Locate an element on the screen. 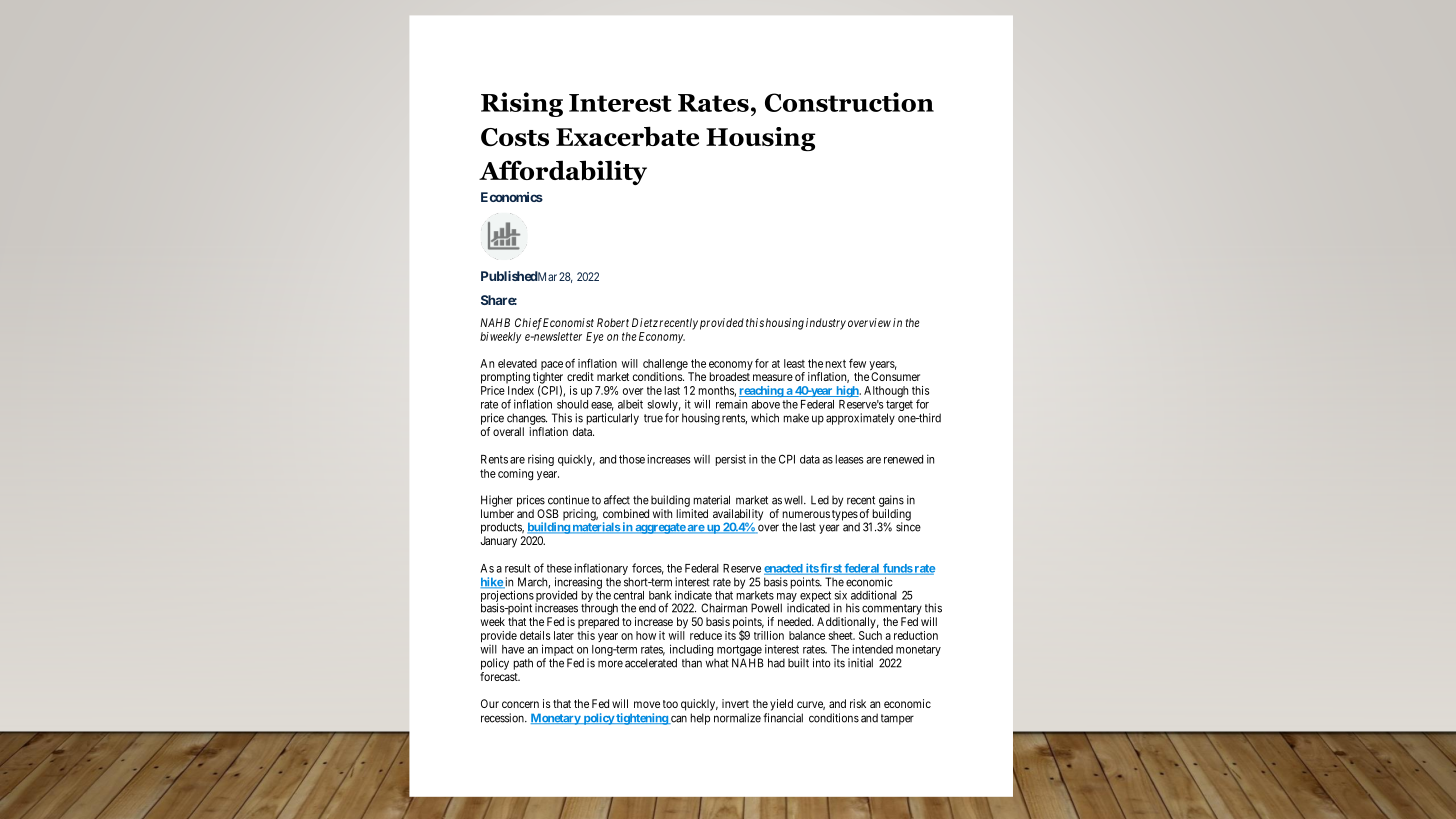 The height and width of the screenshot is (819, 1456). remain is located at coordinates (731, 404).
